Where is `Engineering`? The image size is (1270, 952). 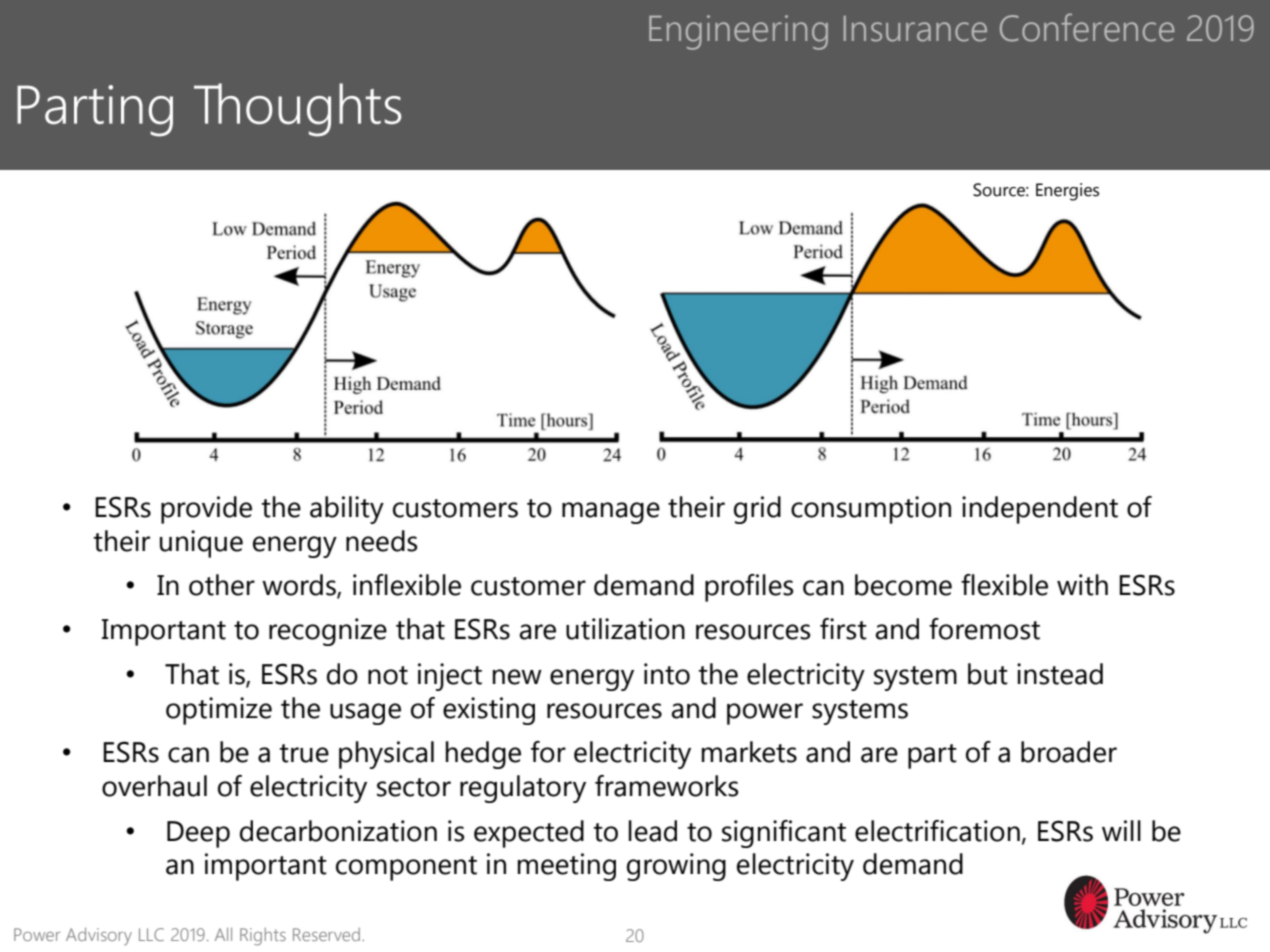
Engineering is located at coordinates (738, 32).
